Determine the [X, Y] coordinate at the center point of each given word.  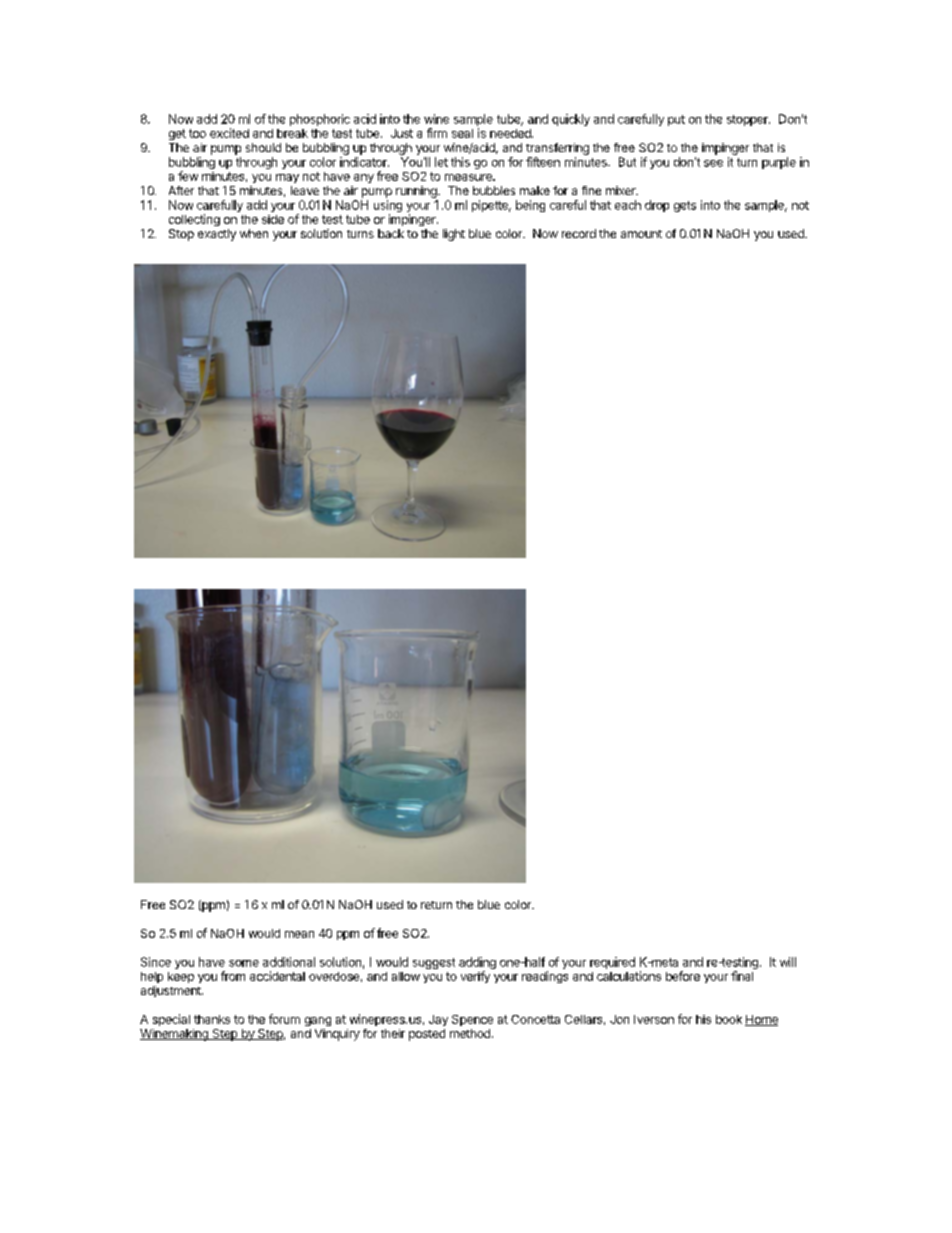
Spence [472, 1020]
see [713, 163]
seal [462, 133]
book [729, 1019]
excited [229, 133]
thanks [212, 1019]
